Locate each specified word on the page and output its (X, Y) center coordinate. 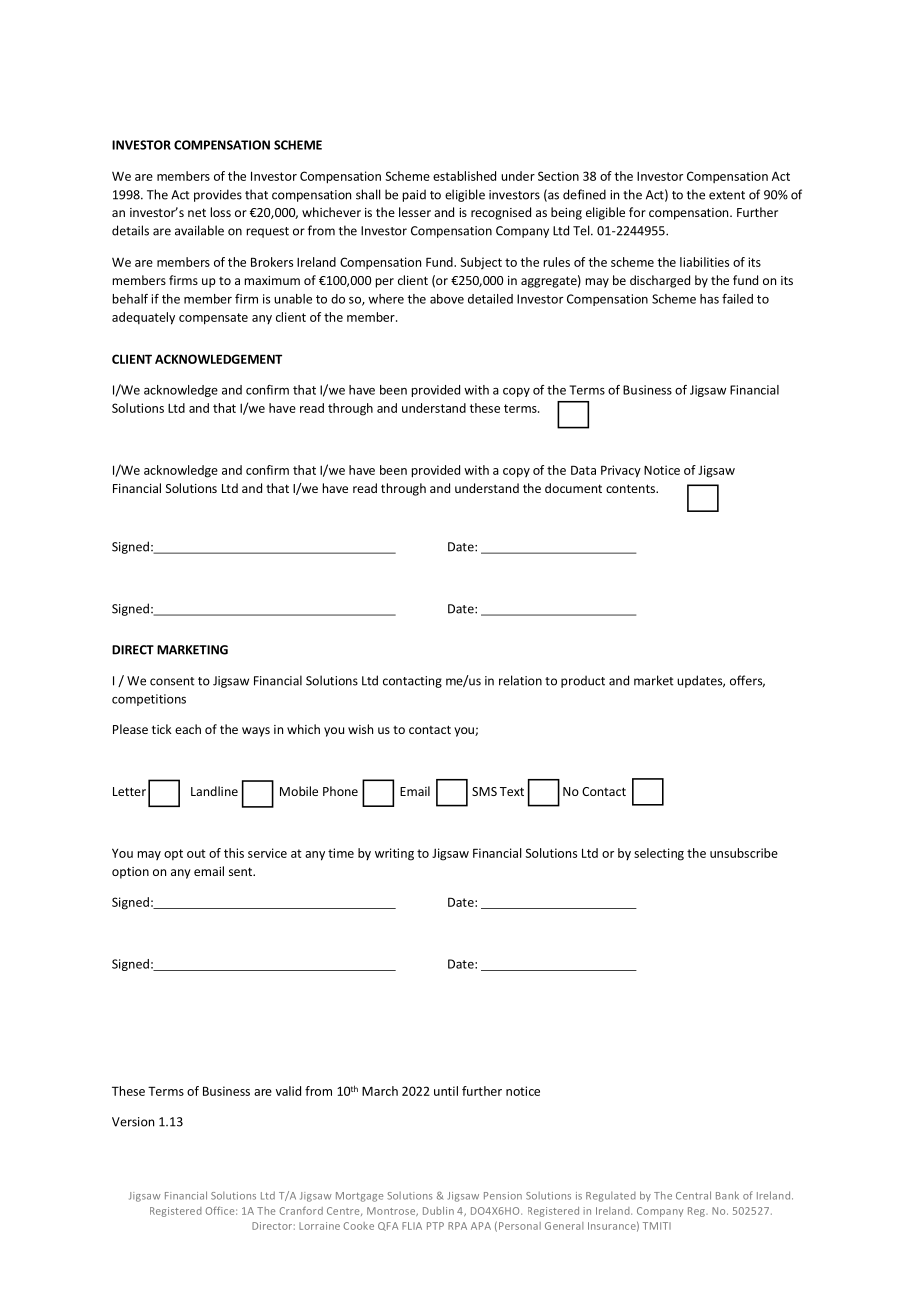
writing (394, 854)
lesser (415, 212)
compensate (213, 319)
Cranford (301, 1211)
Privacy (621, 471)
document (573, 488)
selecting (659, 854)
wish (360, 729)
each (188, 729)
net (197, 212)
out (196, 853)
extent (727, 195)
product (583, 681)
